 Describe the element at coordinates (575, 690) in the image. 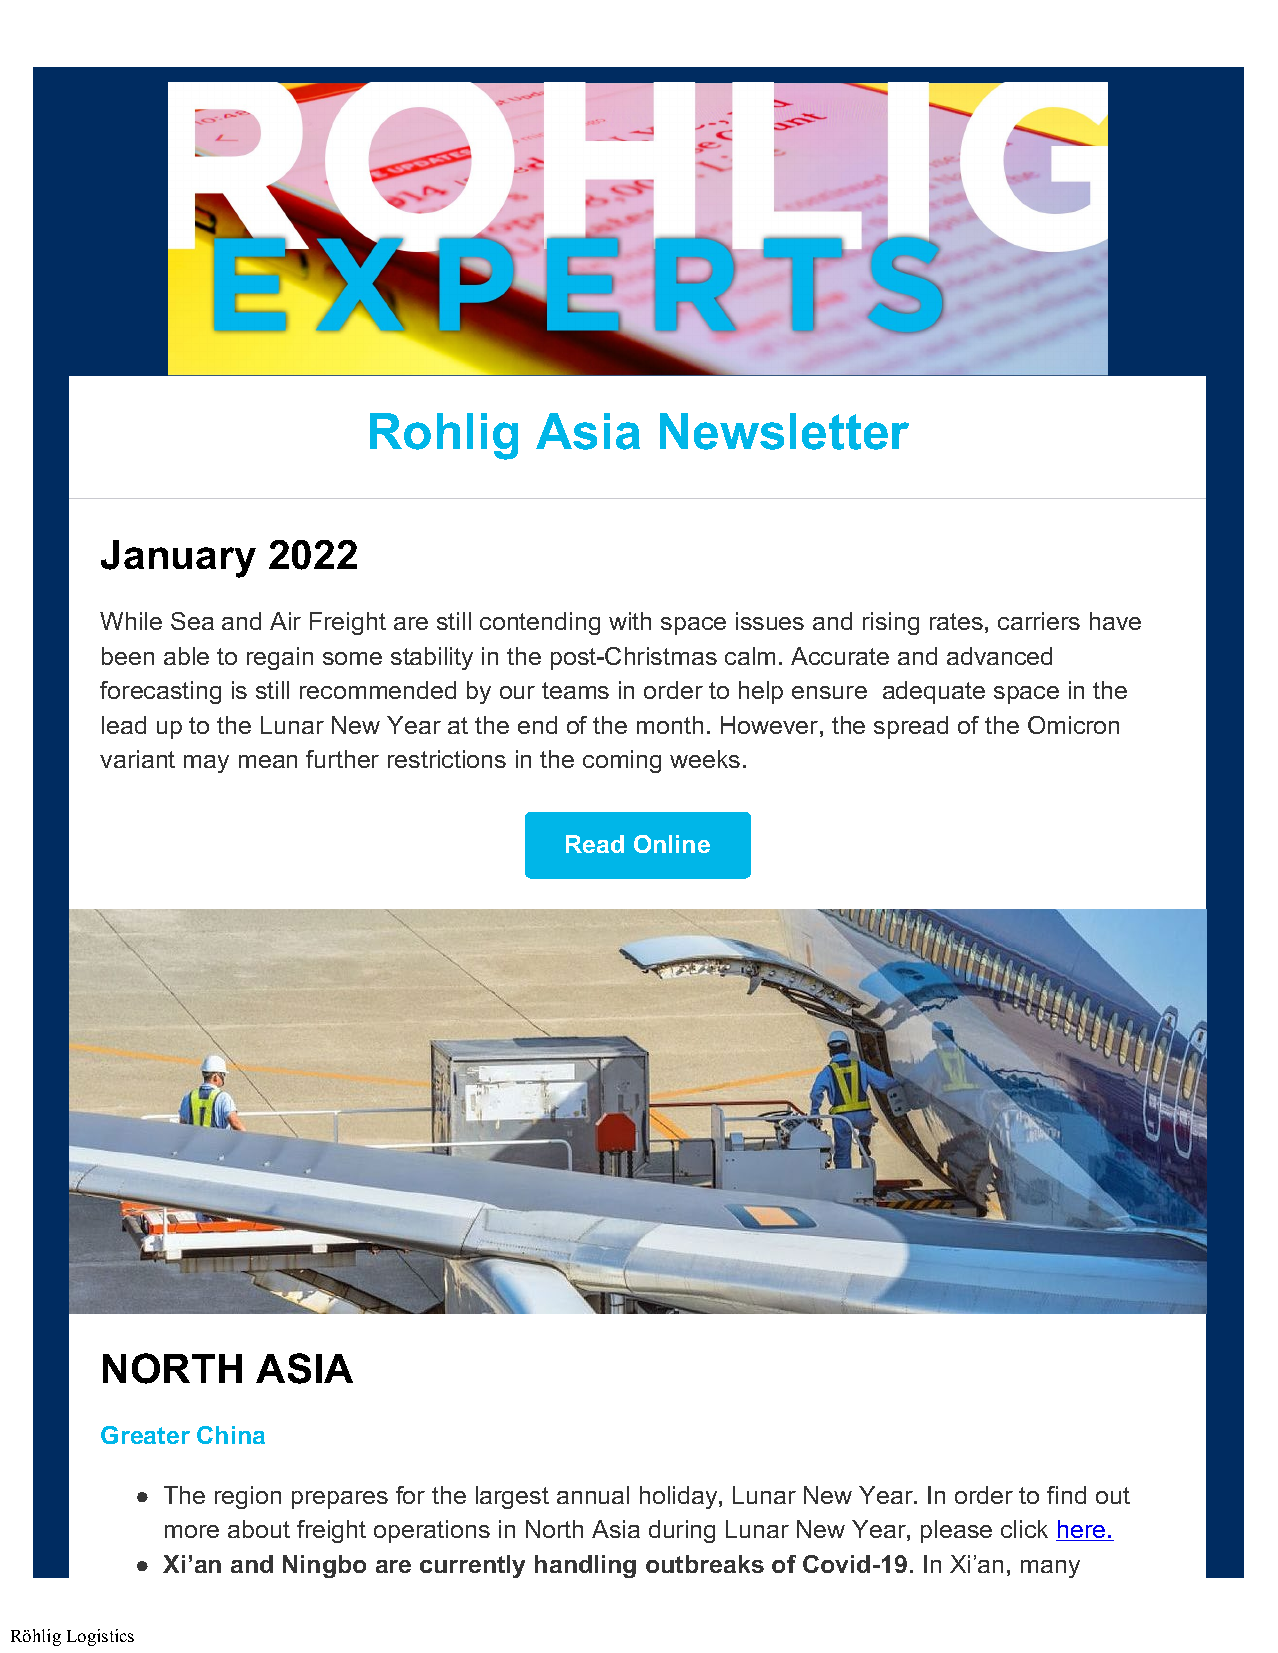

I see `teams` at that location.
